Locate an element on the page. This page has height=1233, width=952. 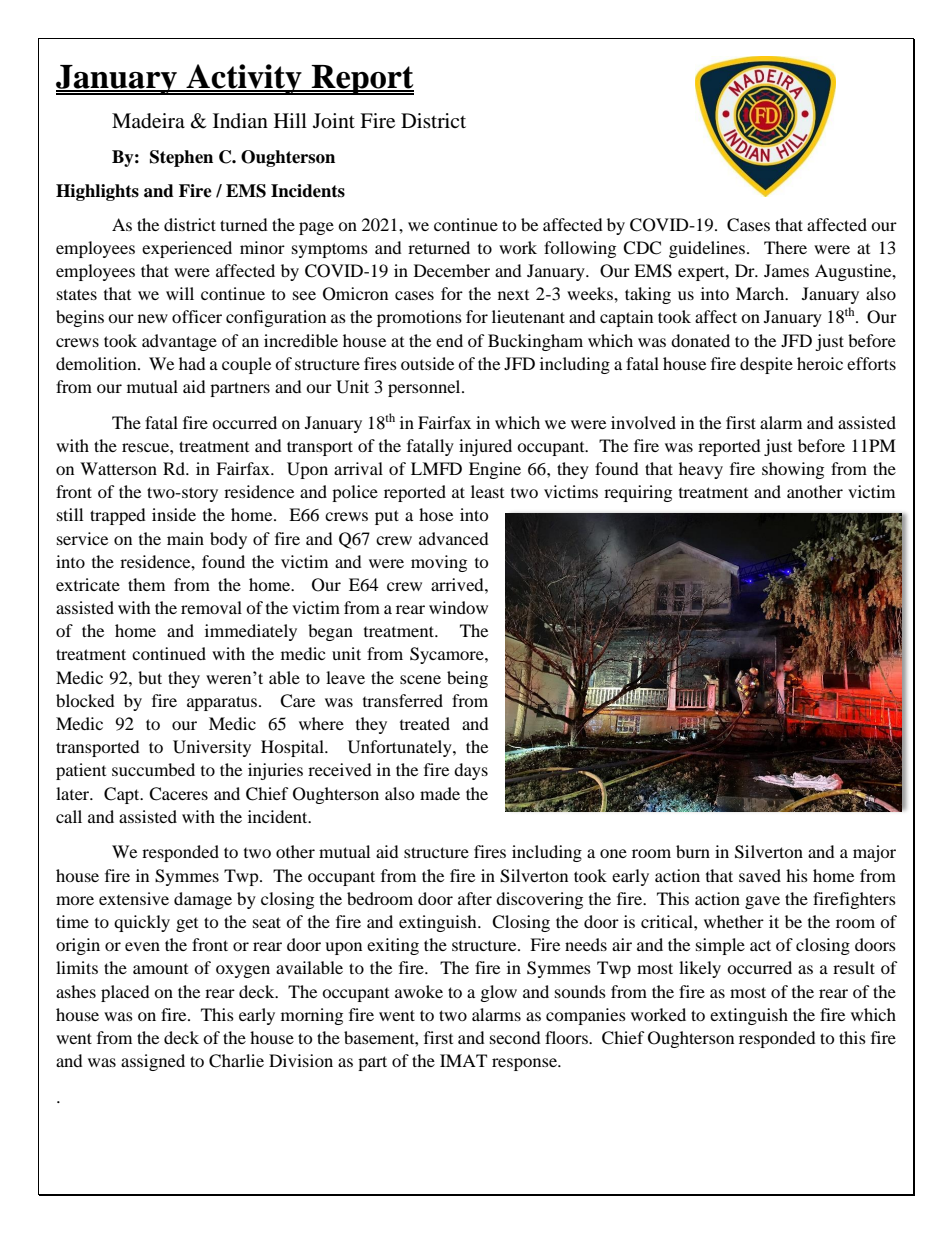
Joint is located at coordinates (334, 121).
